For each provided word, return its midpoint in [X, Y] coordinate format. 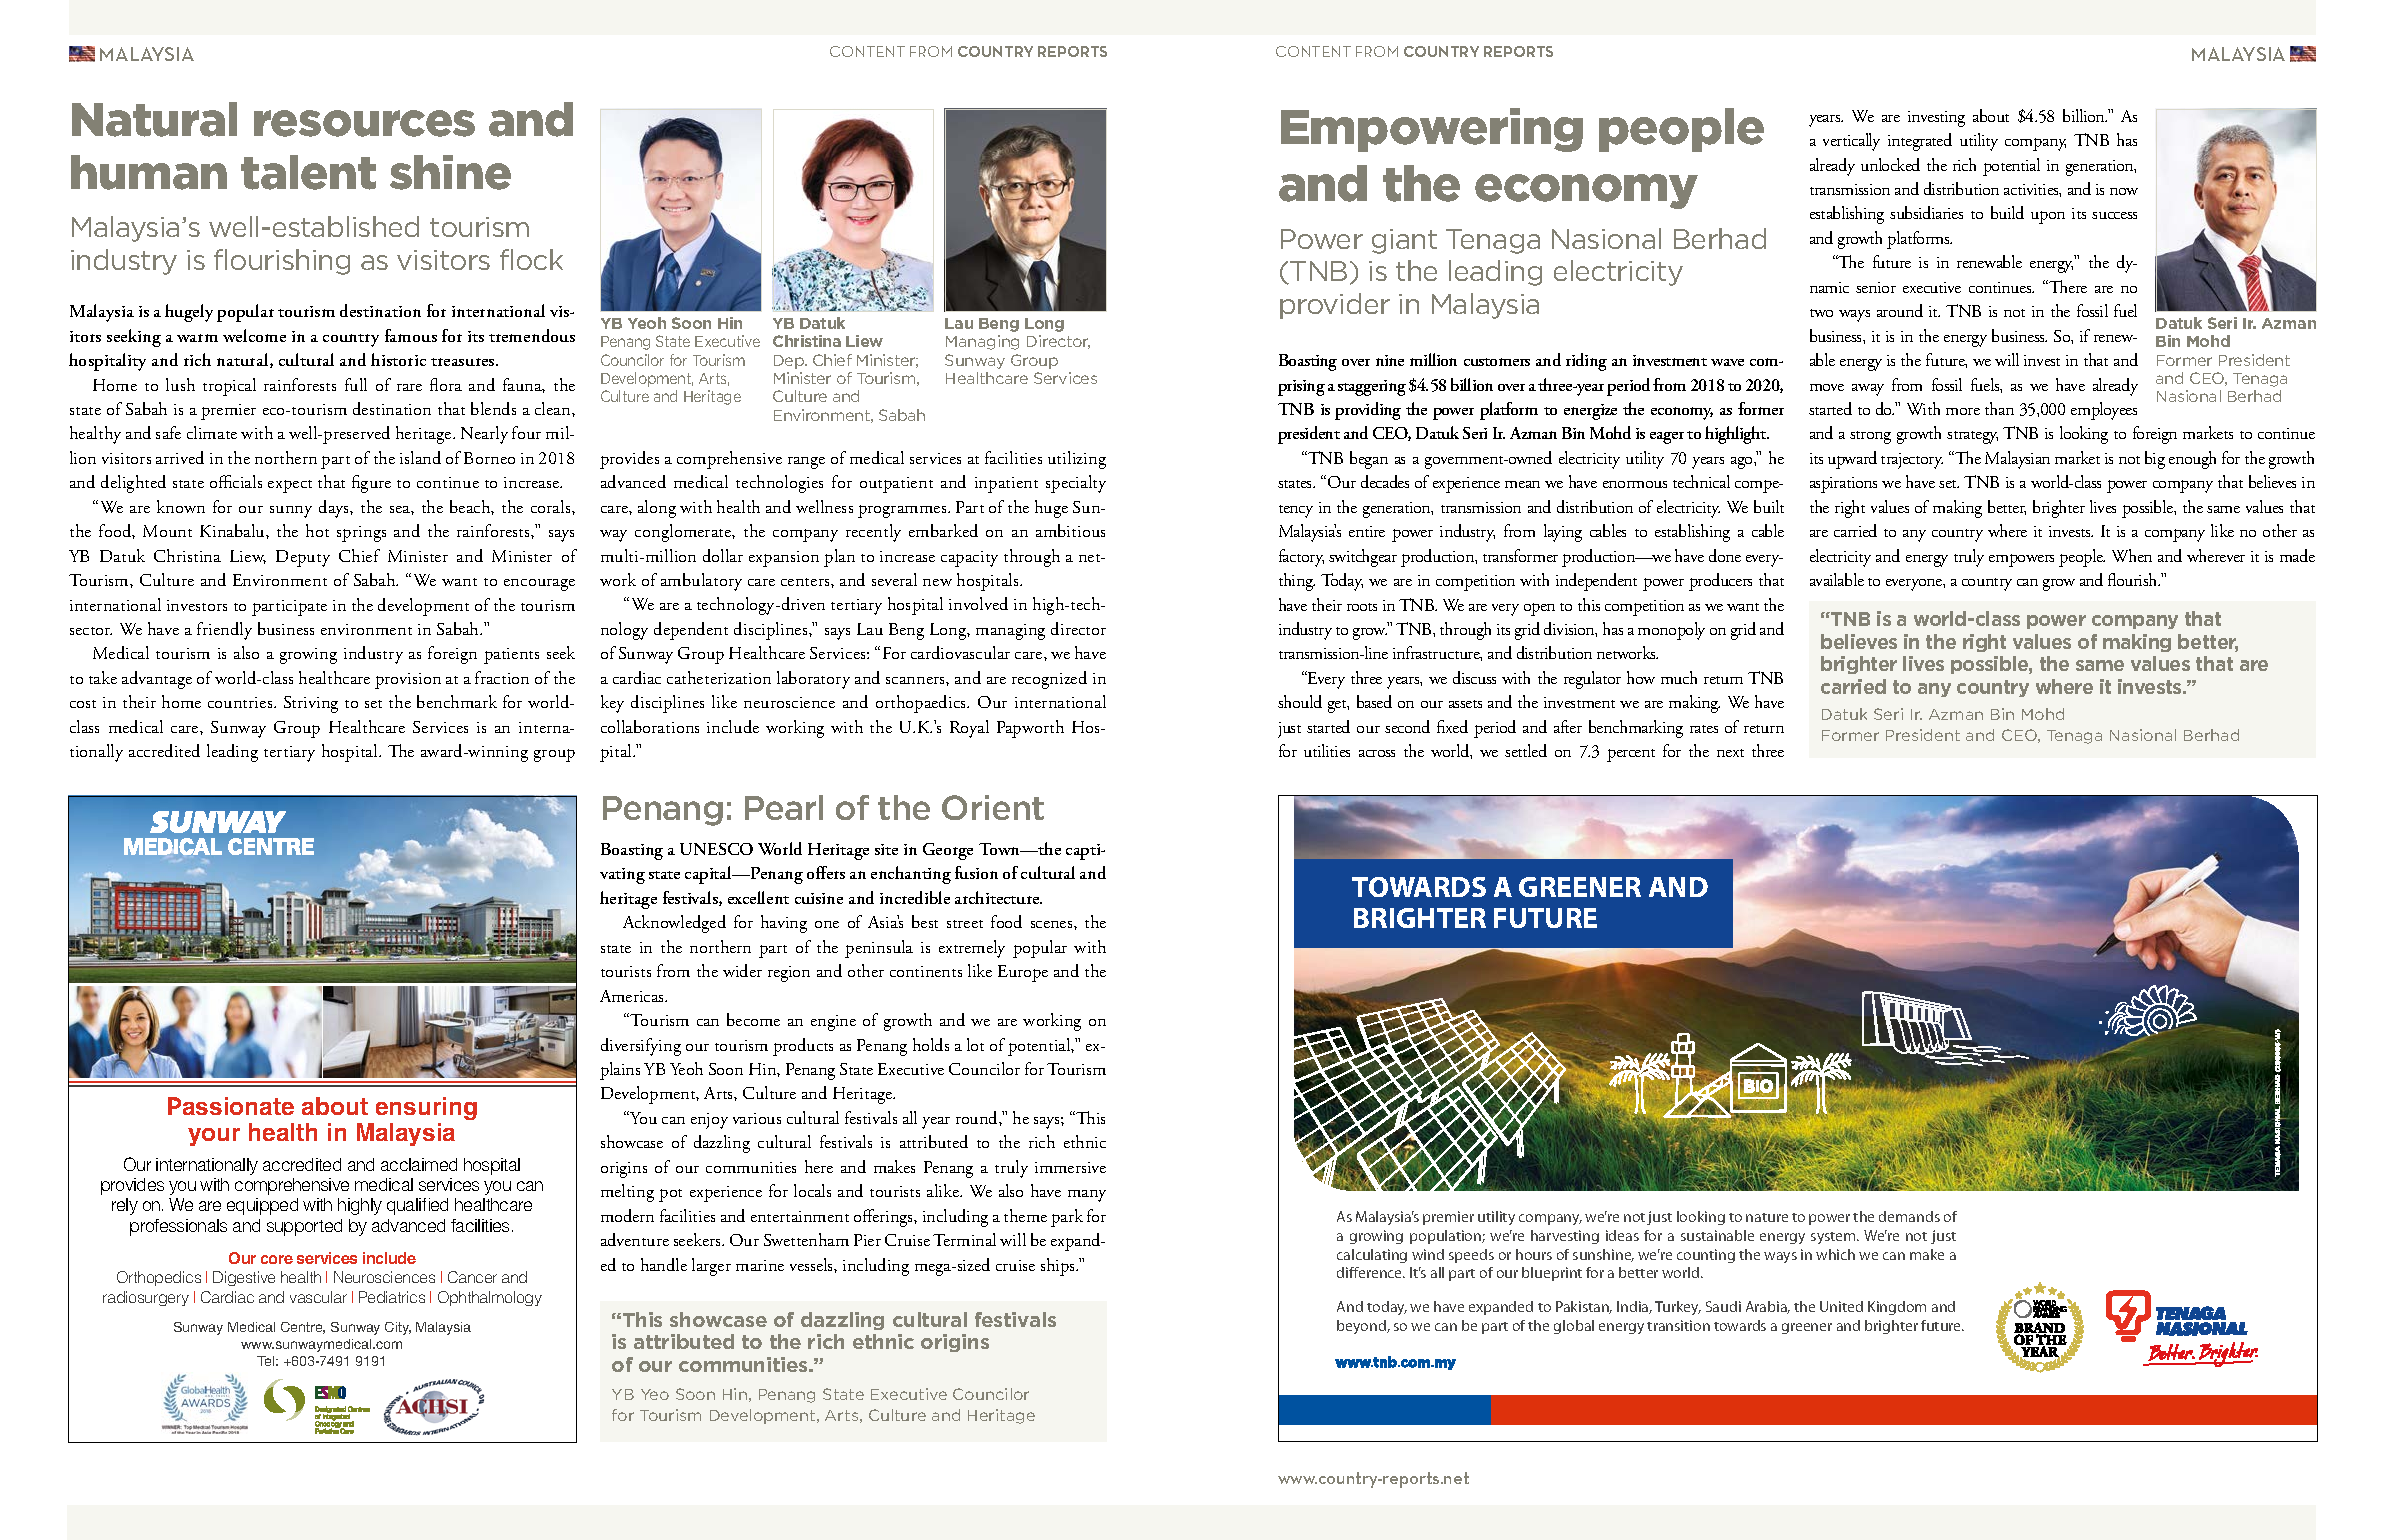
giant [1404, 241]
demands [1909, 1216]
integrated [1920, 142]
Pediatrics [392, 1297]
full [356, 384]
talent [308, 172]
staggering [1372, 388]
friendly [224, 631]
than [1999, 408]
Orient [993, 807]
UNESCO [716, 849]
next [1730, 753]
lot [975, 1044]
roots [1362, 607]
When [2132, 555]
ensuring [426, 1108]
